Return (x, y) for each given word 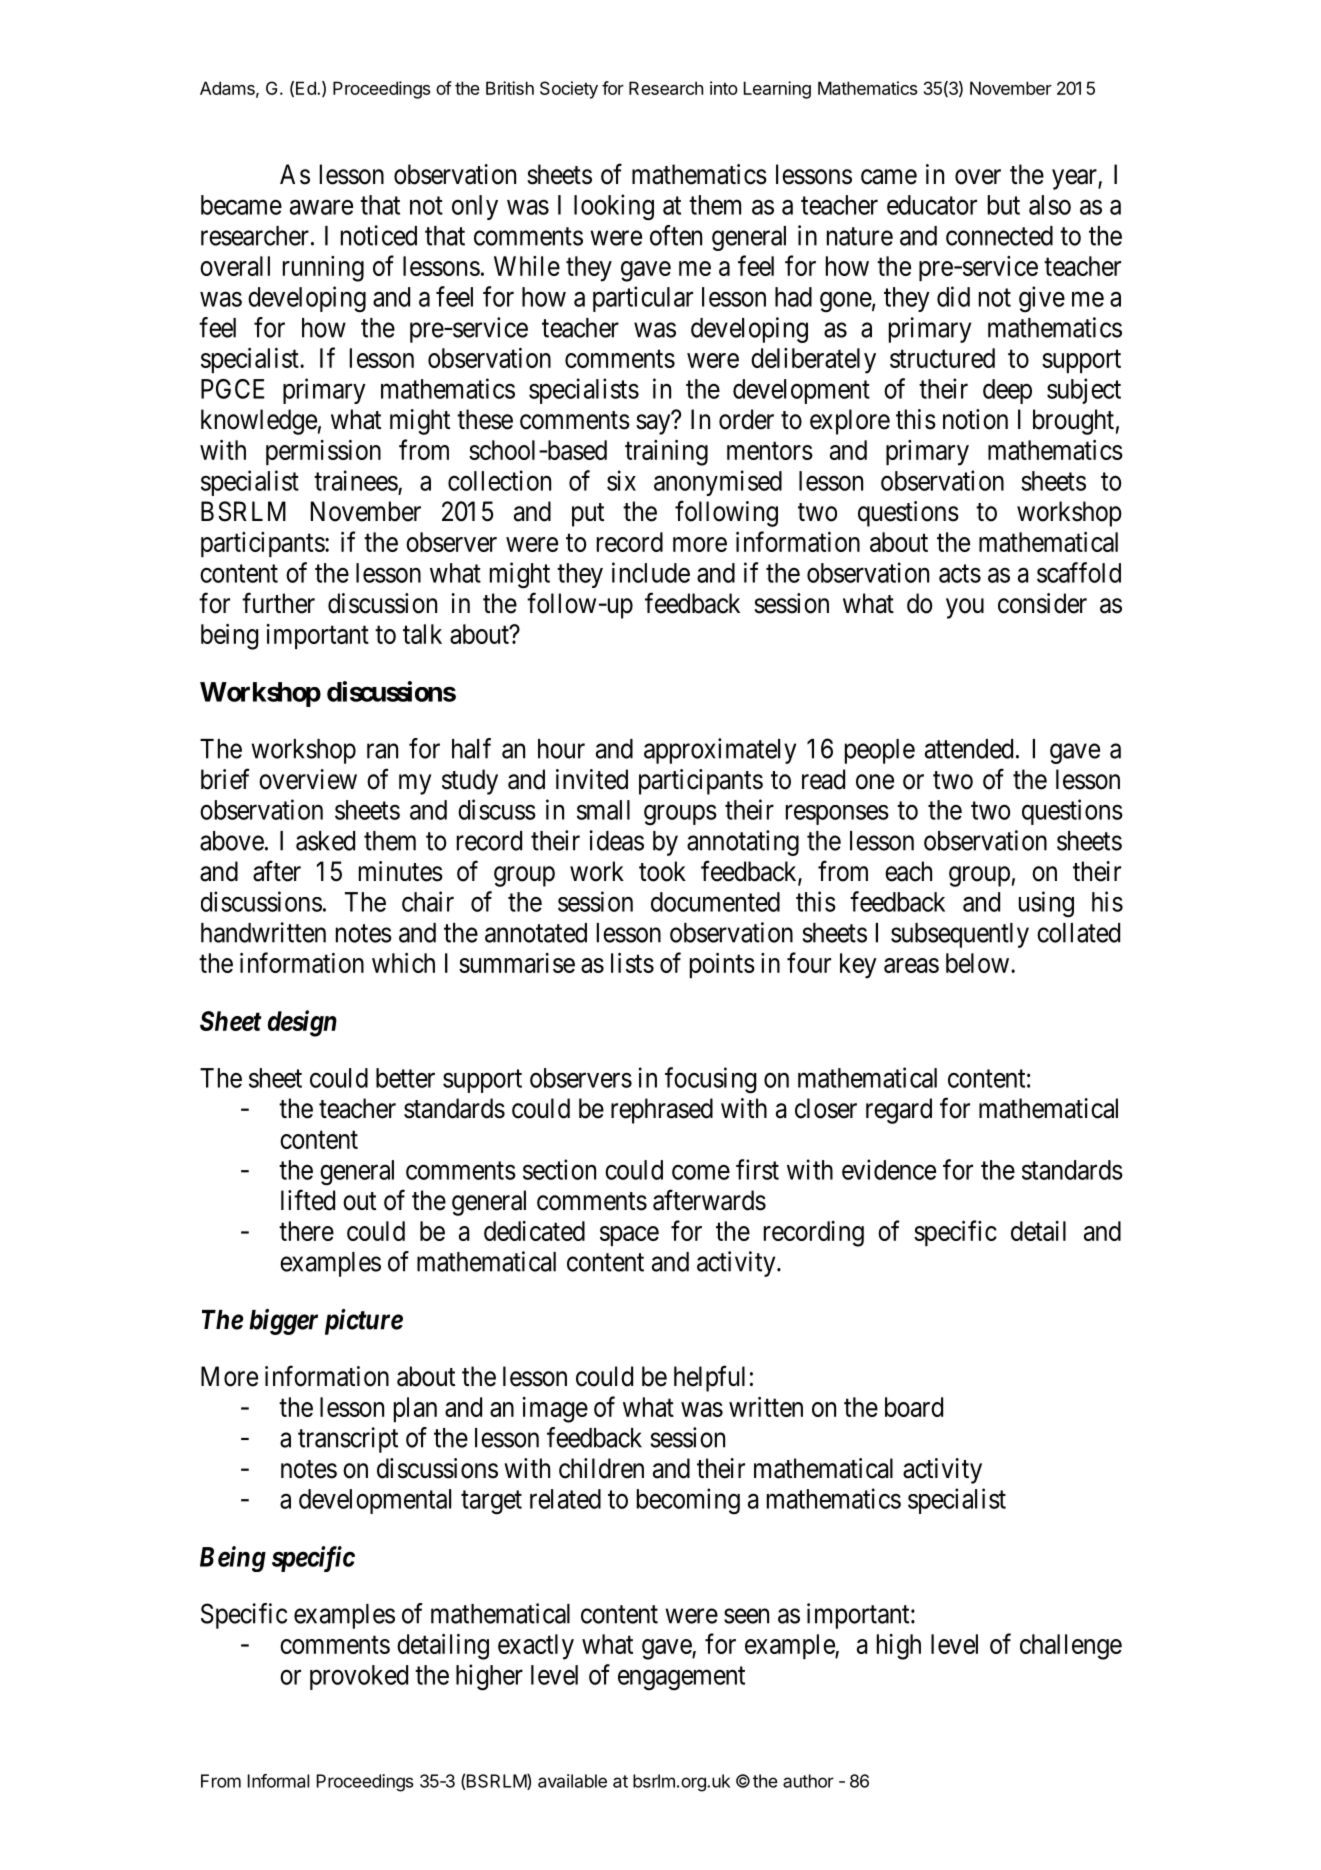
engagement (681, 1678)
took (662, 871)
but (1004, 205)
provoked (359, 1677)
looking (614, 207)
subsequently (960, 935)
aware (321, 207)
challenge (1071, 1647)
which (403, 963)
